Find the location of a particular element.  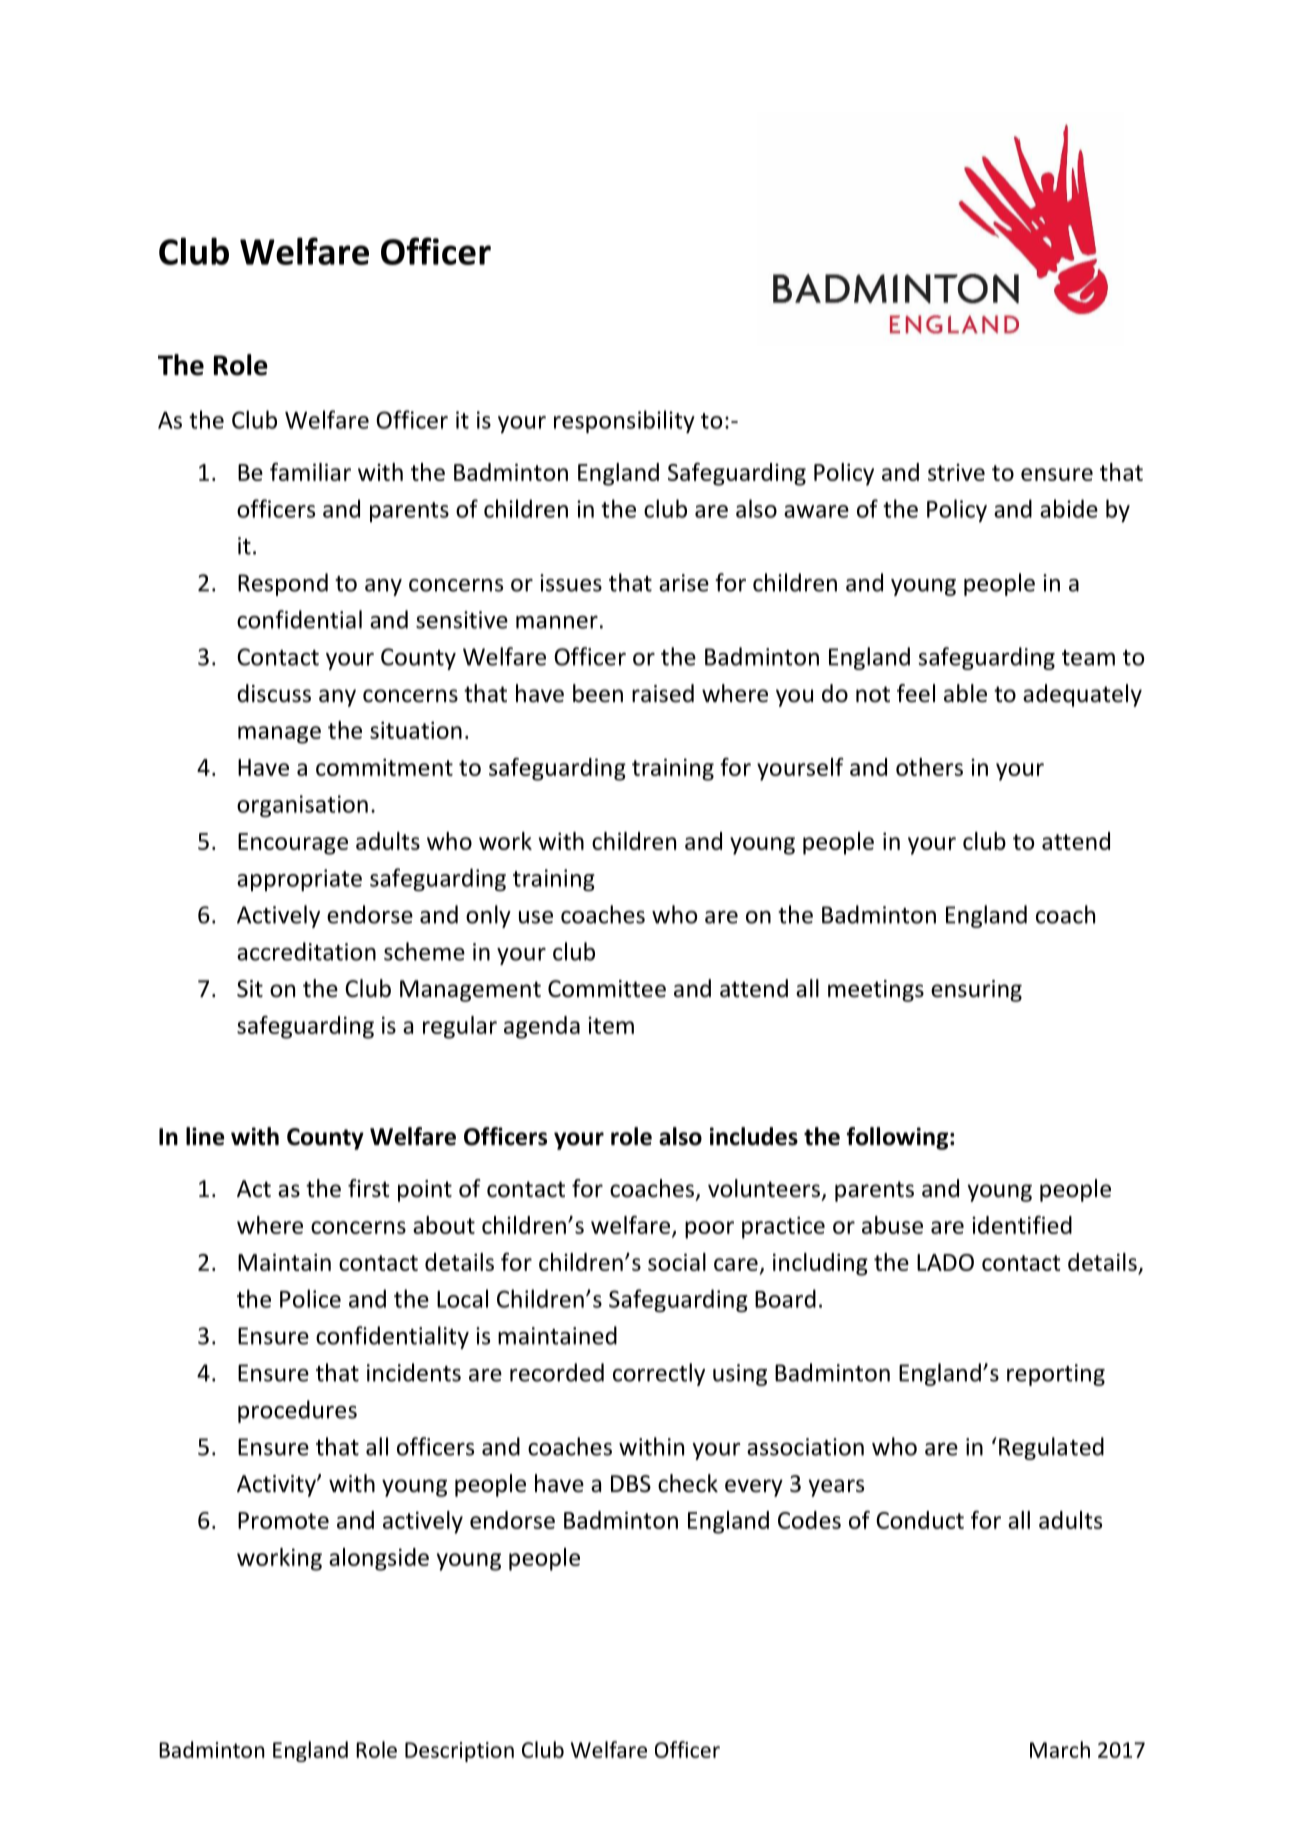

responsibility is located at coordinates (624, 421).
